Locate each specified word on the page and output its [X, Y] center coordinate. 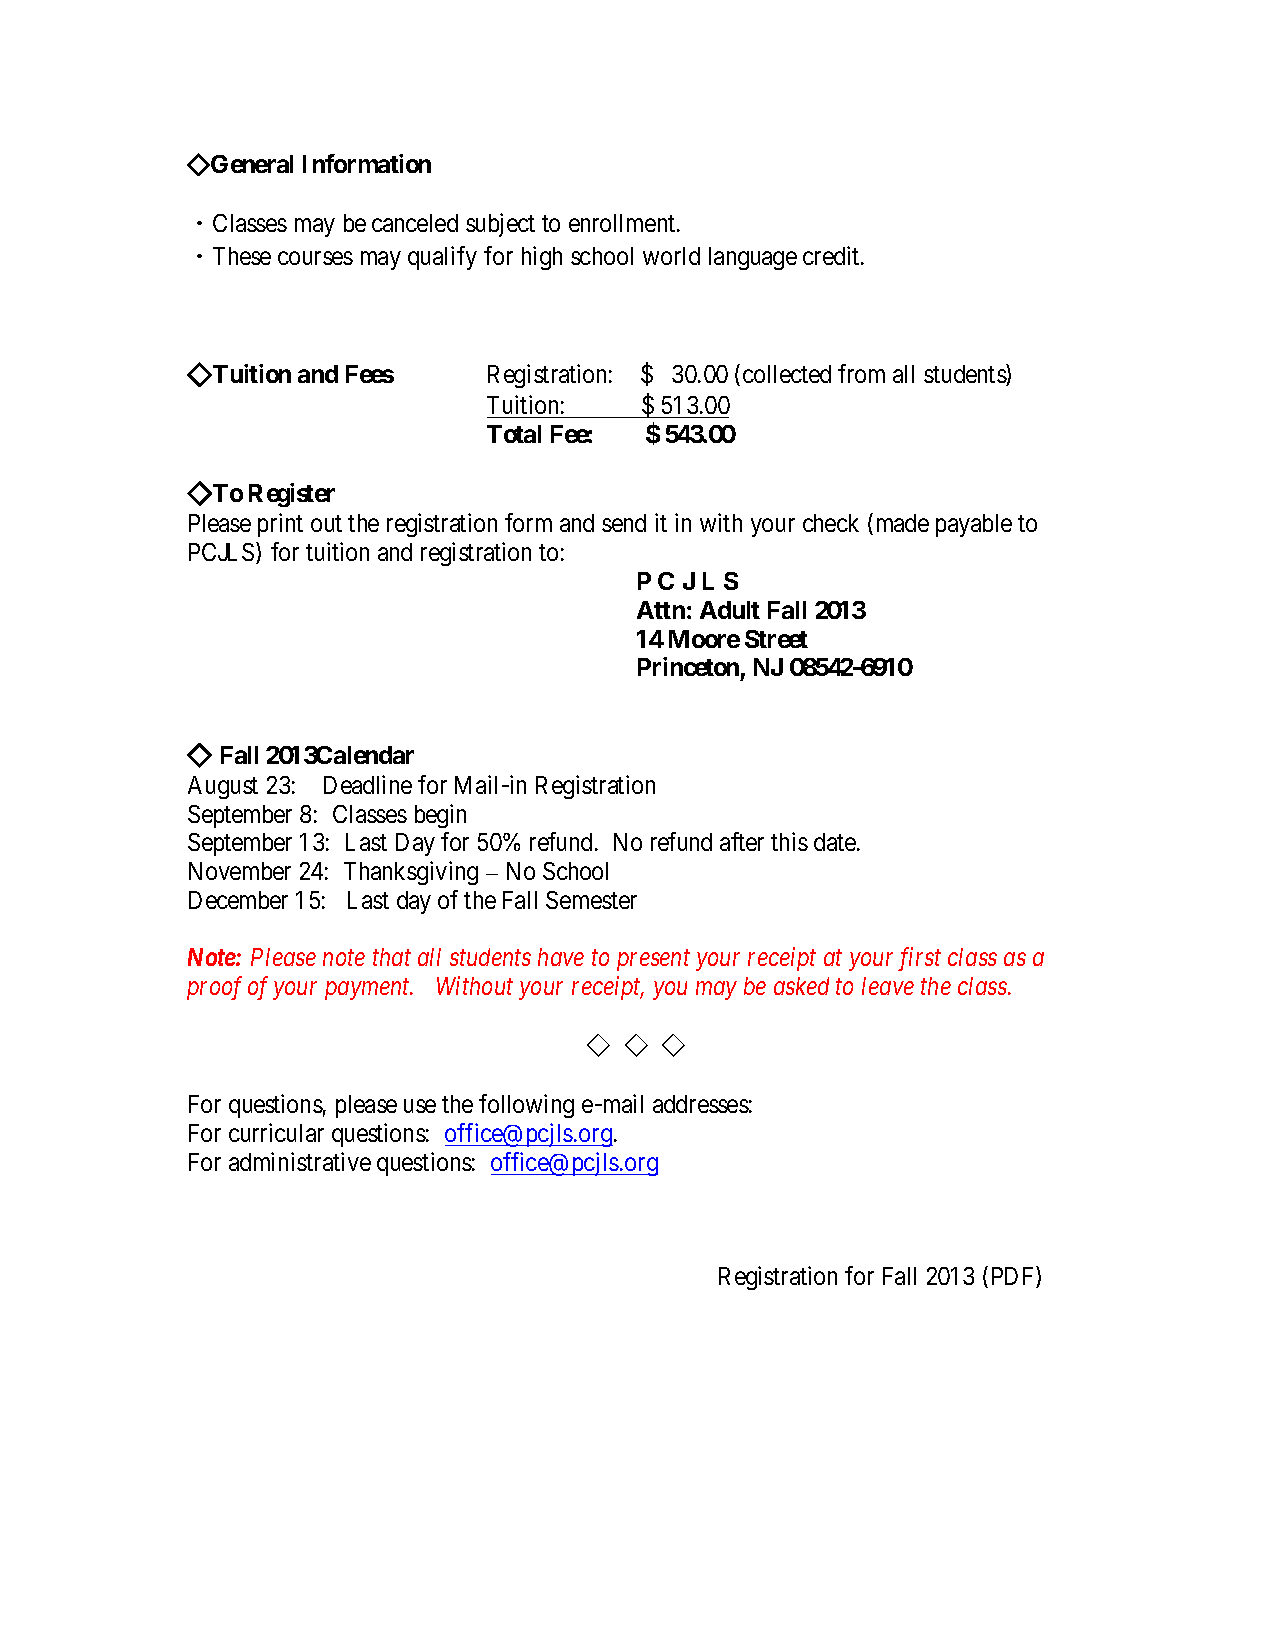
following [526, 1106]
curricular [276, 1132]
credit [832, 255]
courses [315, 258]
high [542, 258]
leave [888, 986]
